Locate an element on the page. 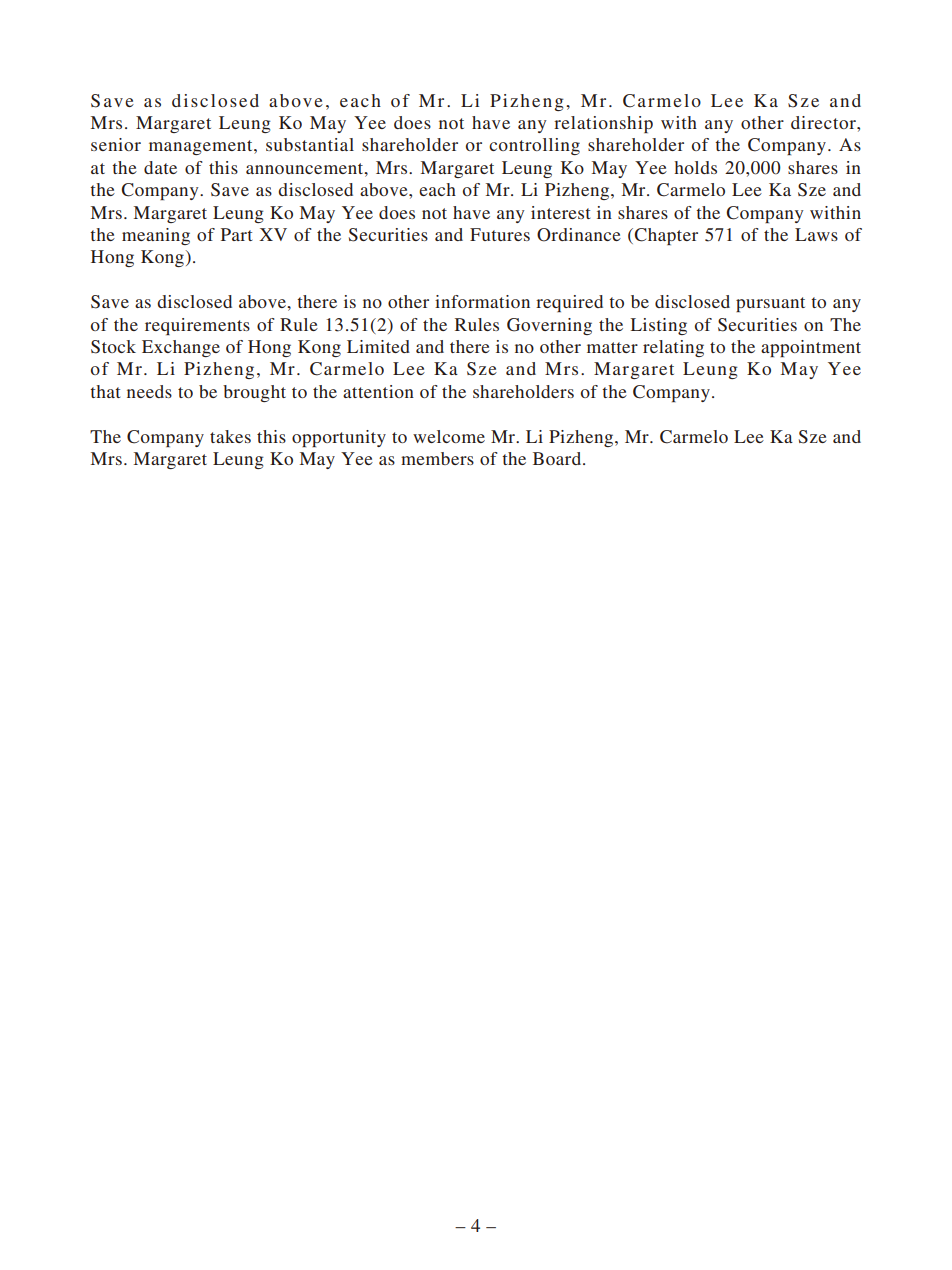  director is located at coordinates (824, 122).
